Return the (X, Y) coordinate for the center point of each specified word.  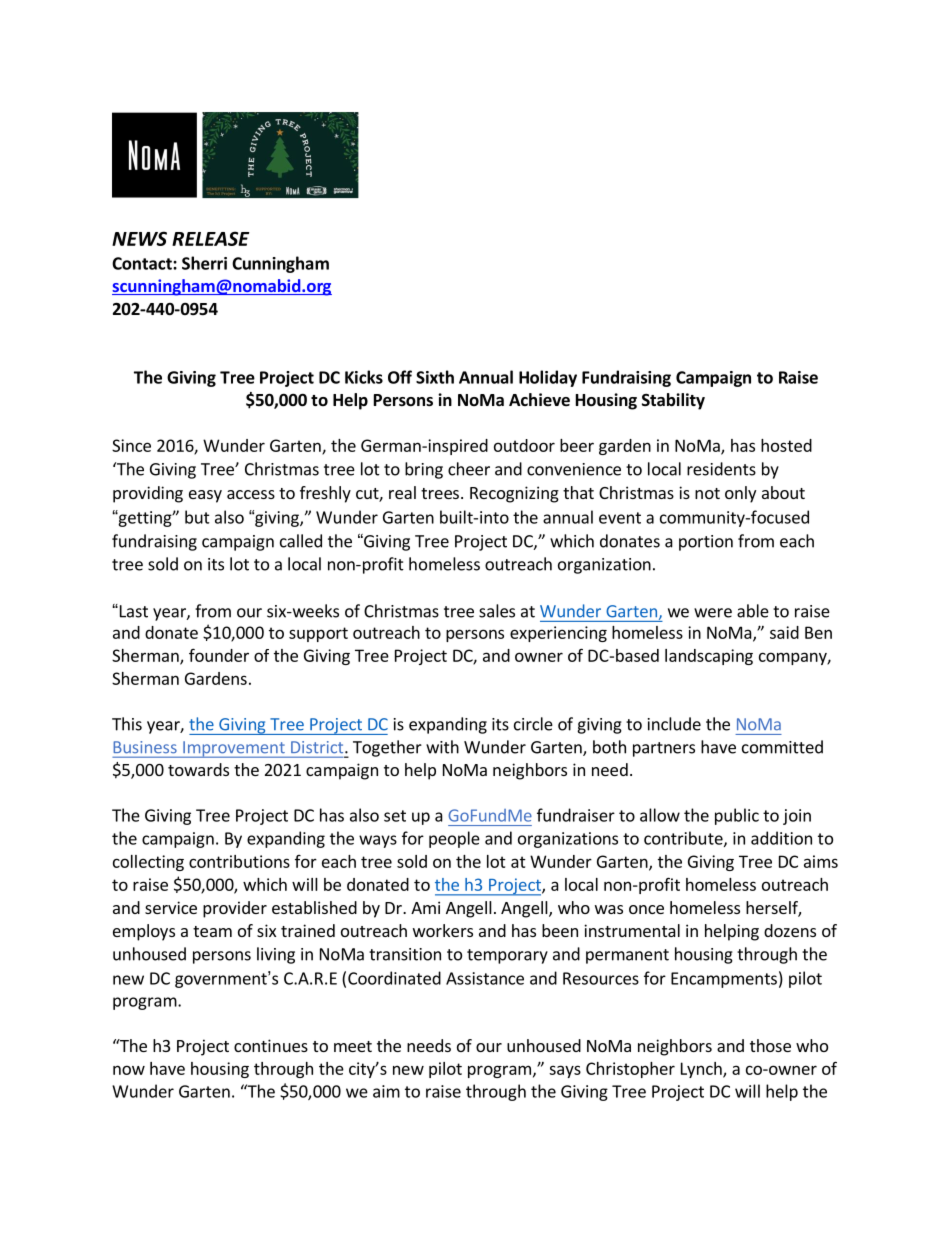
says (565, 1071)
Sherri (204, 263)
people (454, 839)
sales (497, 611)
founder (219, 655)
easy (205, 496)
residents (721, 469)
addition (781, 838)
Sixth (435, 377)
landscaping (709, 657)
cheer (469, 469)
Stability (673, 401)
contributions (239, 861)
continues (271, 1045)
